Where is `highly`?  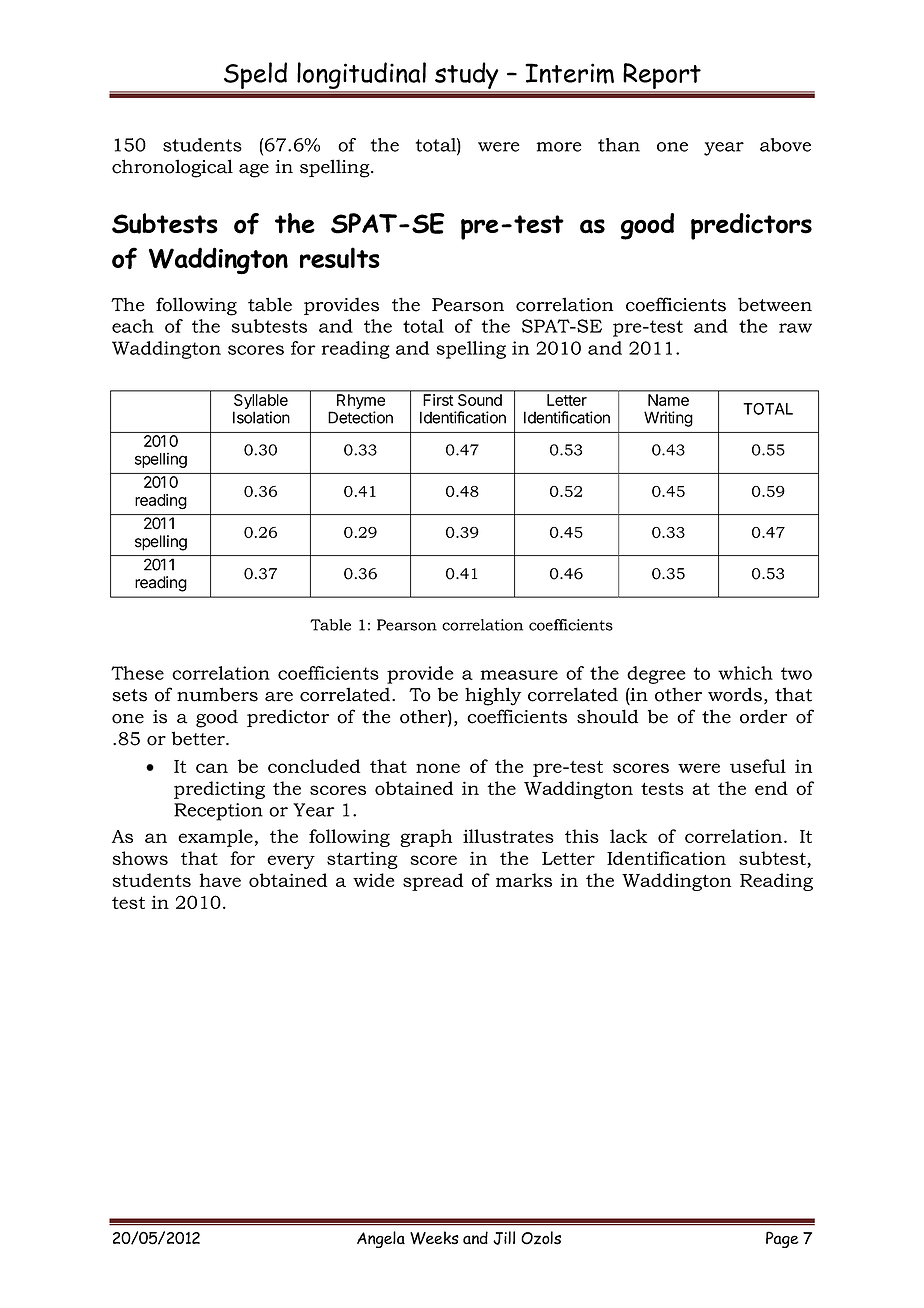 highly is located at coordinates (493, 696).
